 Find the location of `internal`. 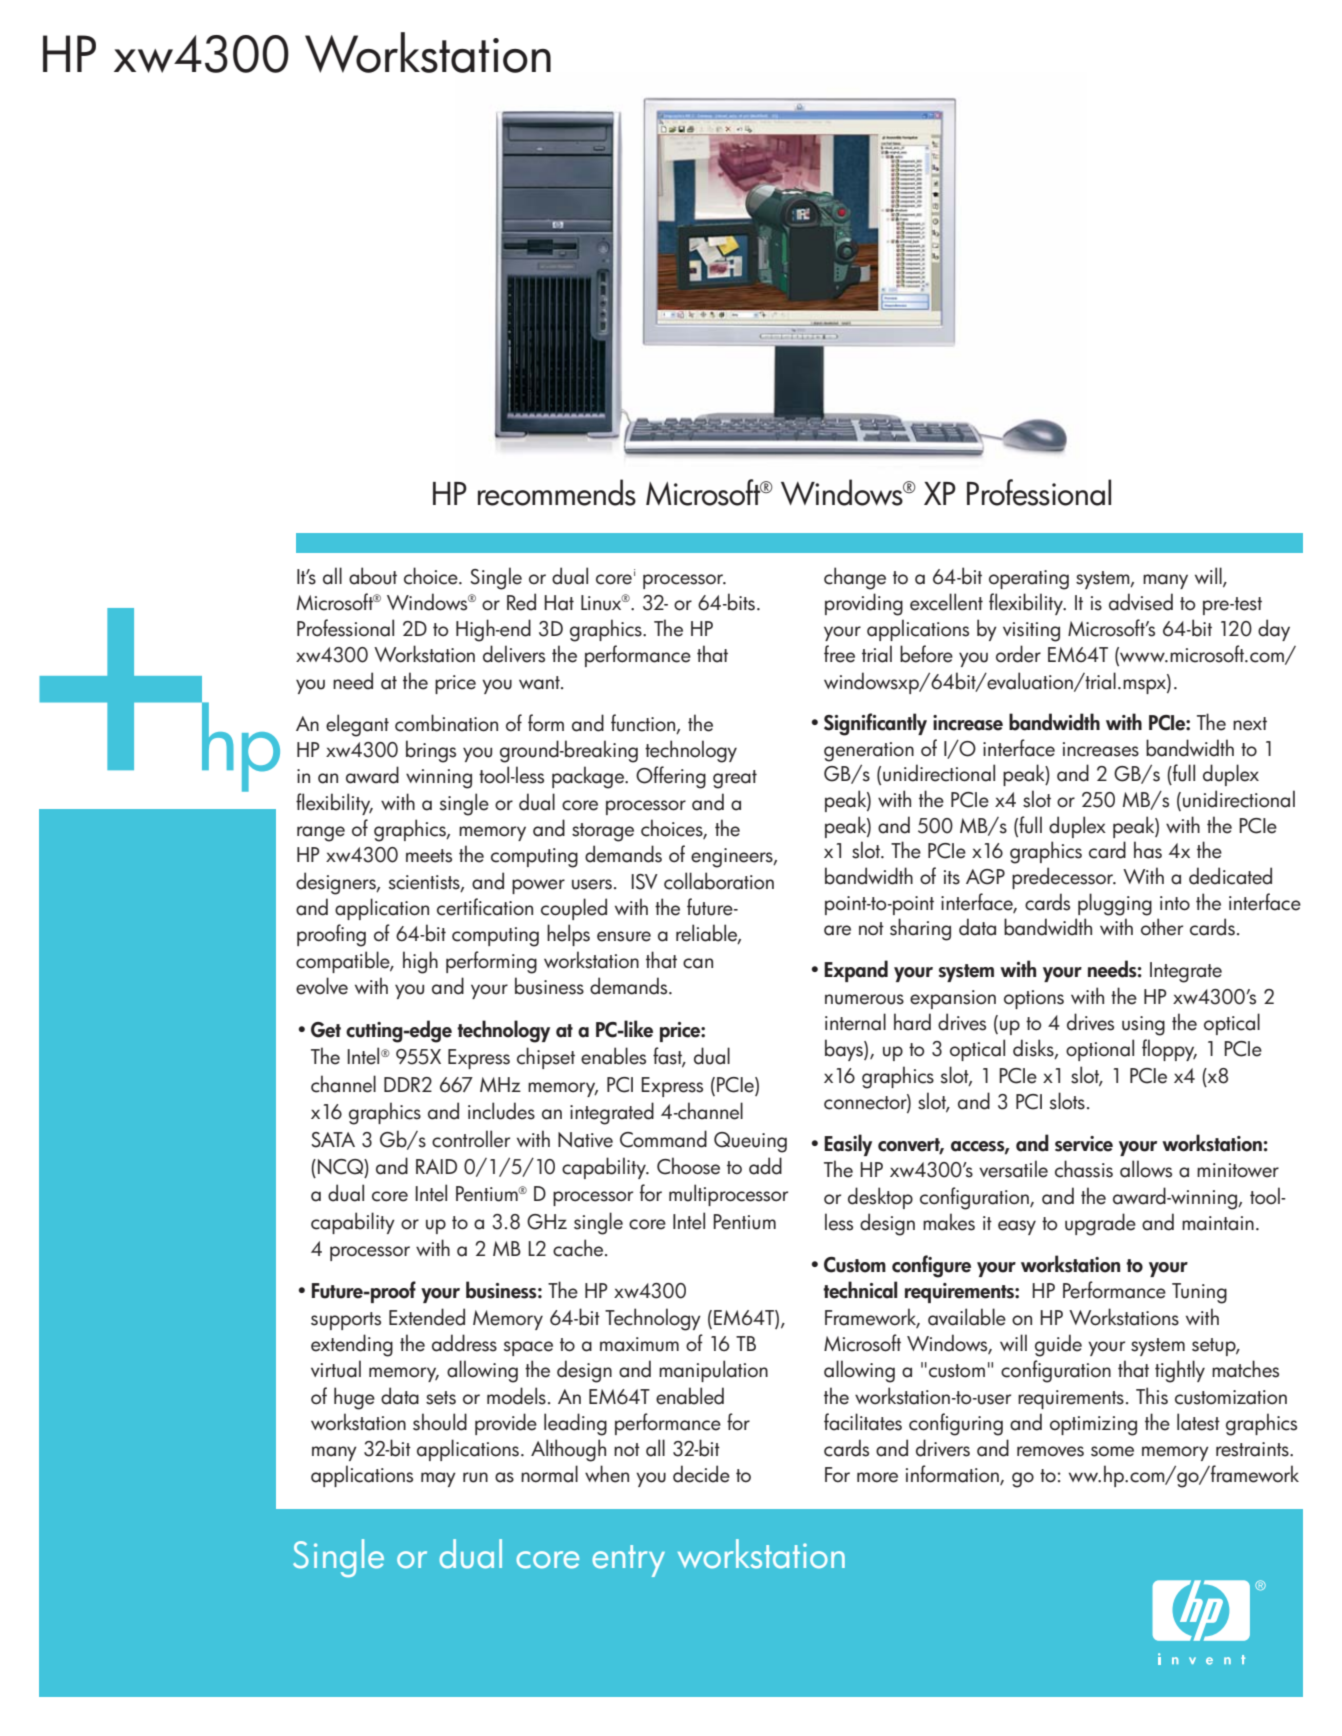

internal is located at coordinates (855, 1022).
